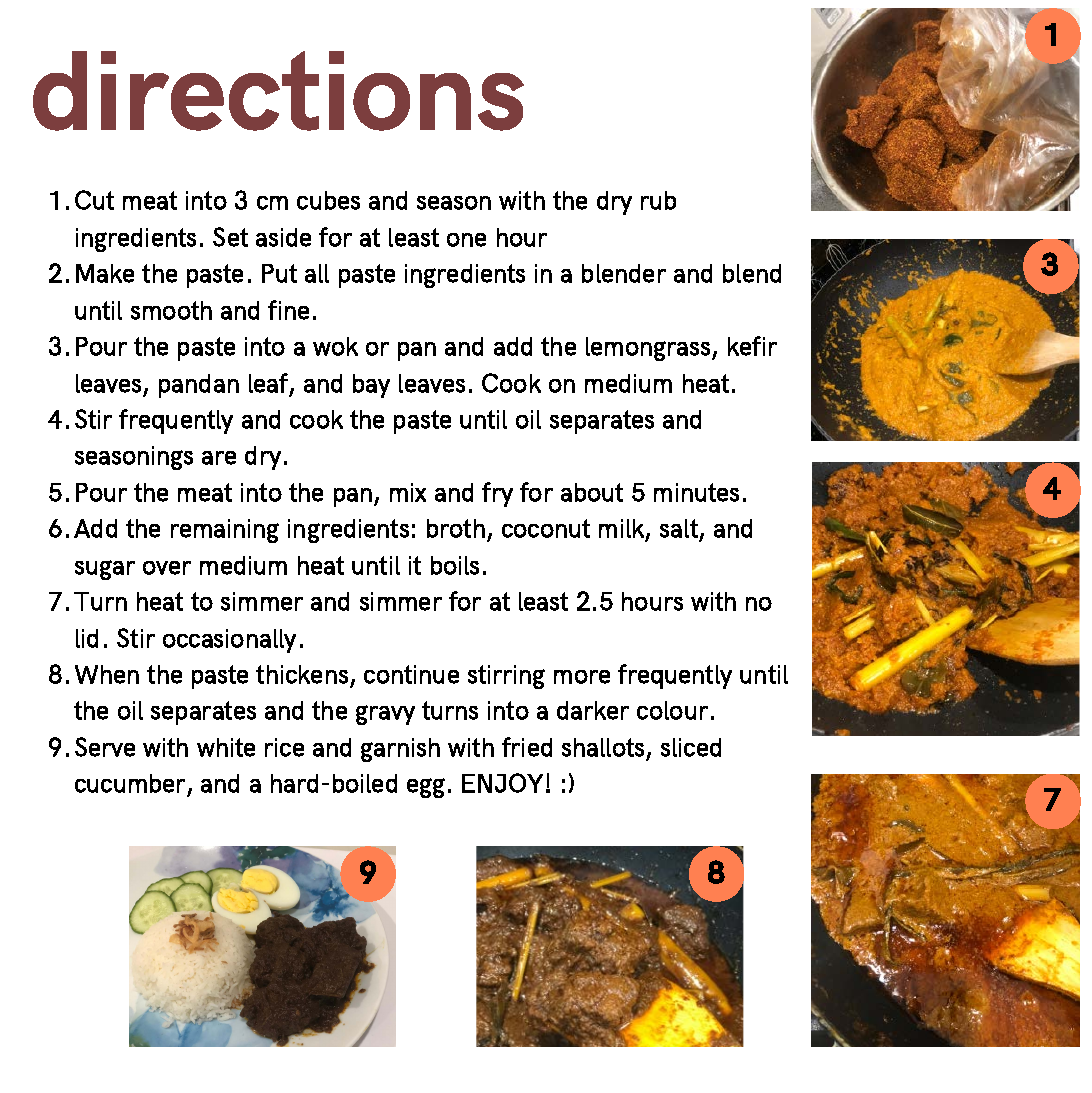 This image has width=1092, height=1093. I want to click on salt, so click(679, 528).
